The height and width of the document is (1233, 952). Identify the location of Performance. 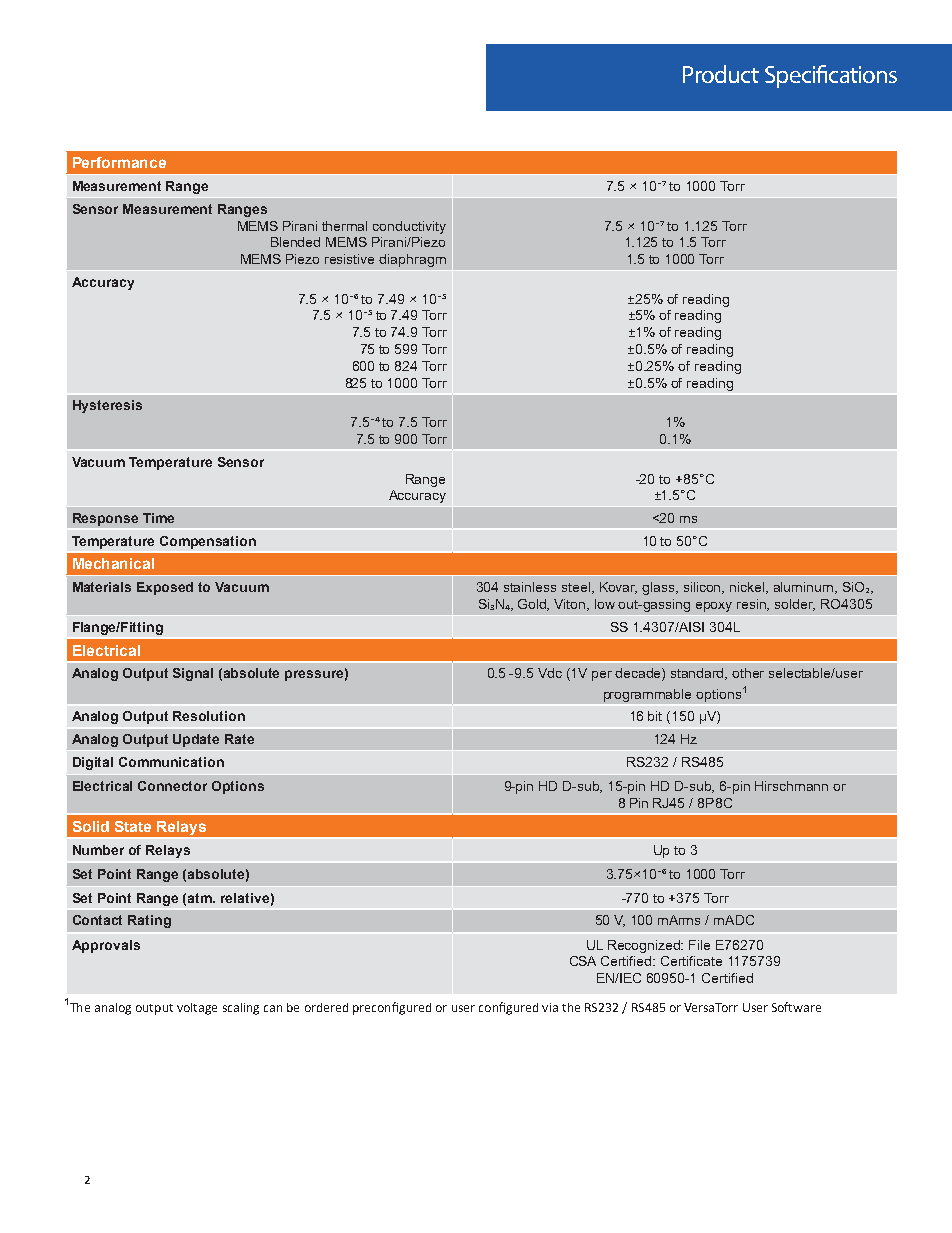
(119, 162).
